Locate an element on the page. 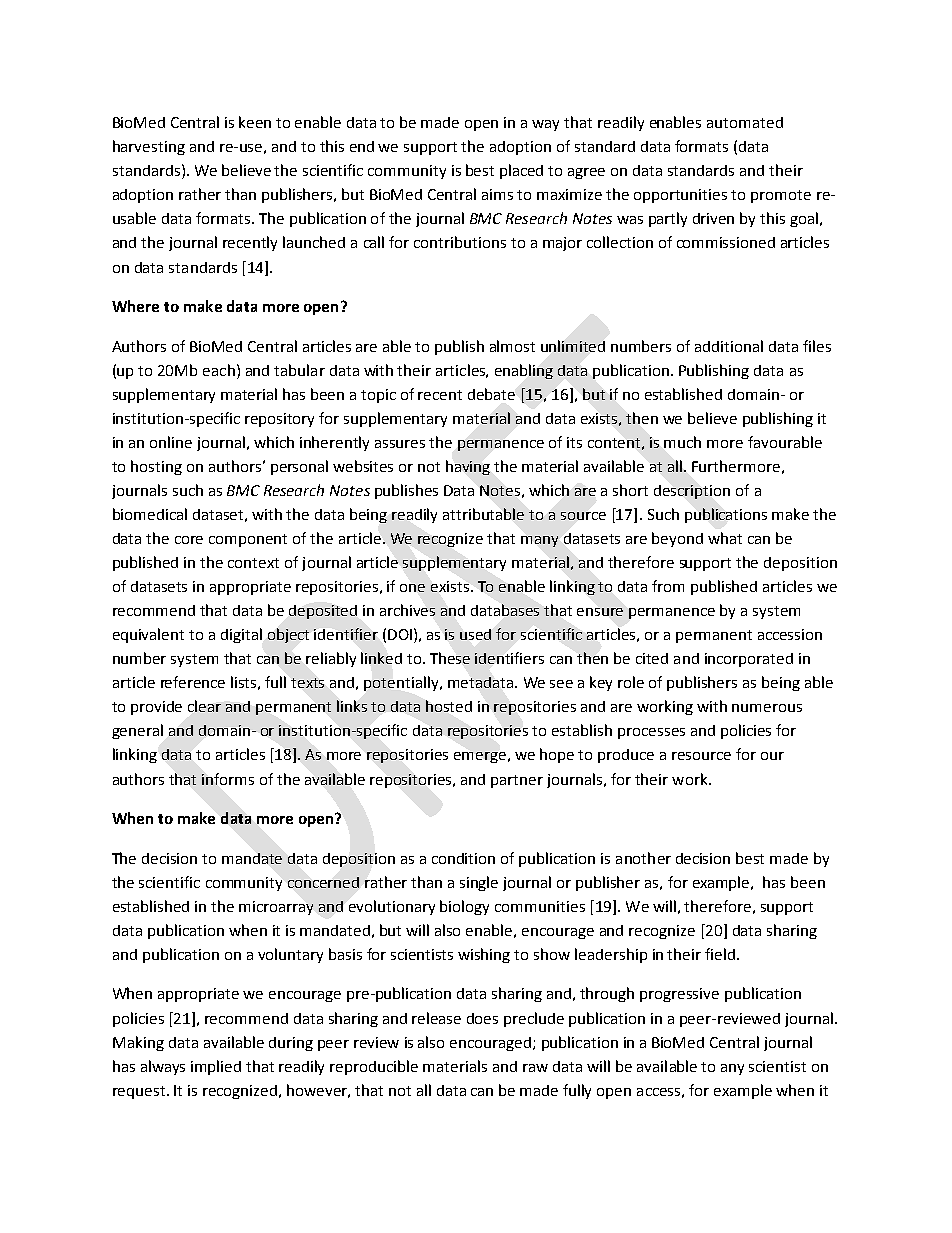 Image resolution: width=952 pixels, height=1233 pixels. condition is located at coordinates (463, 858).
